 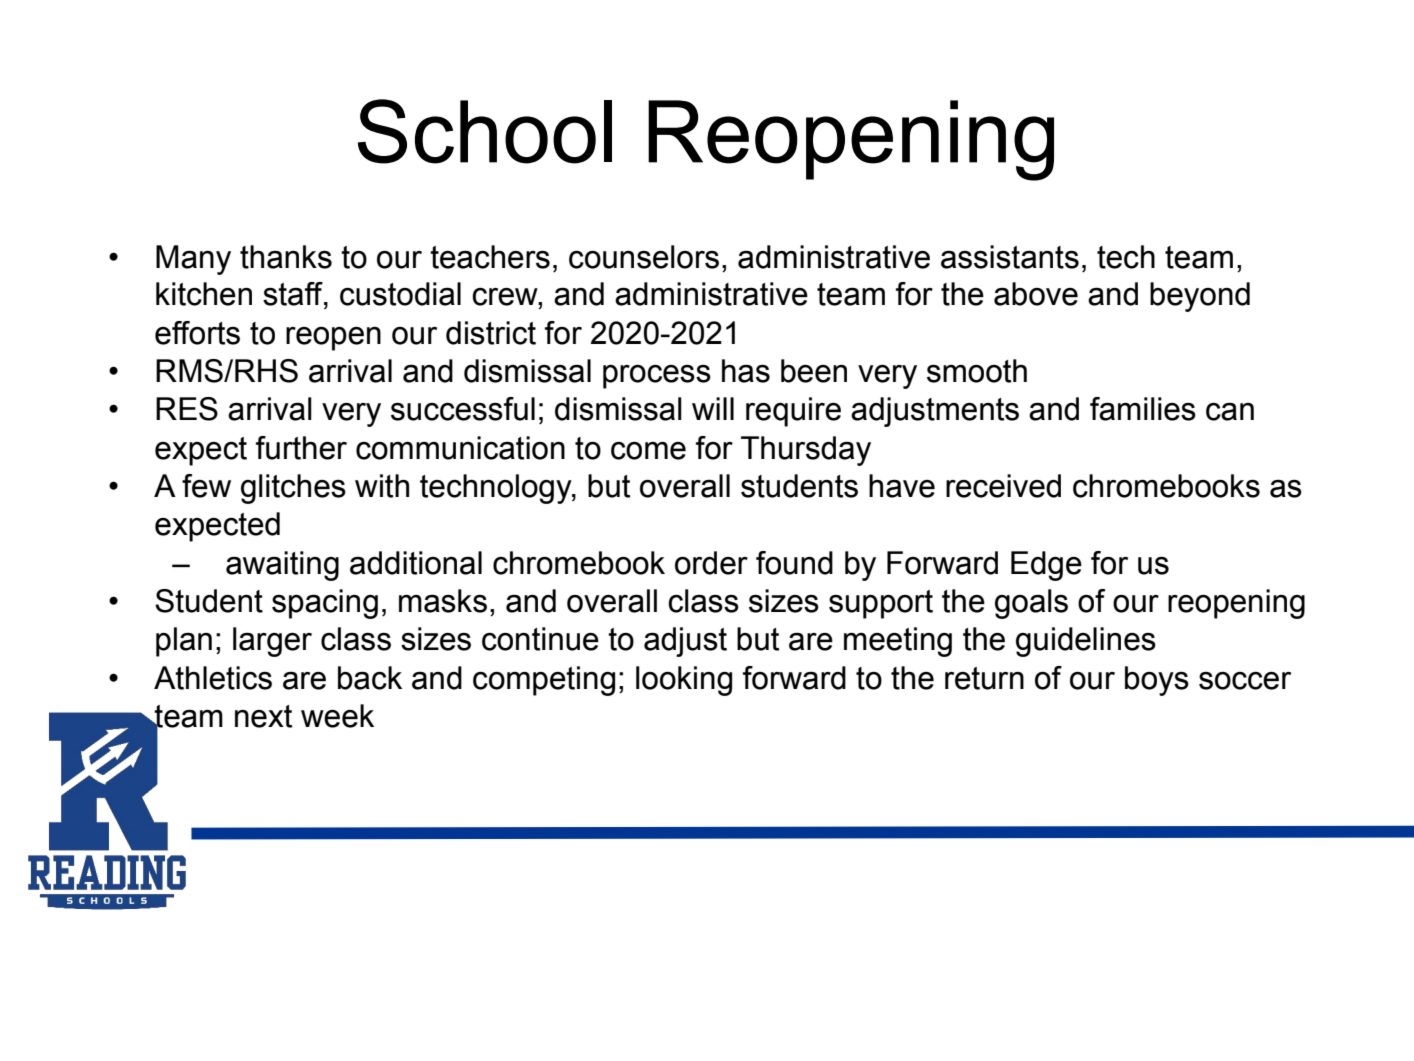 I want to click on order, so click(x=711, y=563).
